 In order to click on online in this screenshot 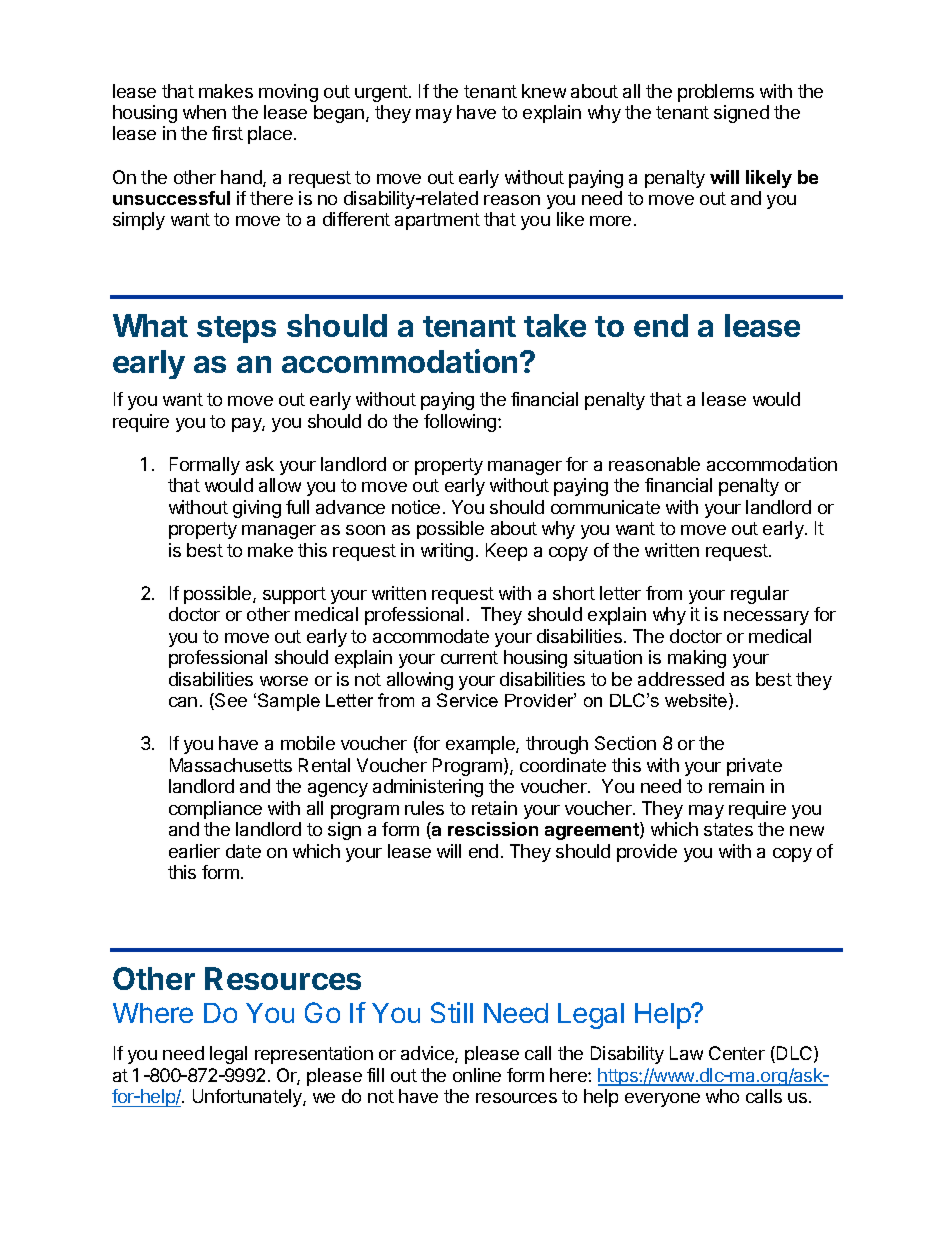, I will do `click(477, 1075)`.
